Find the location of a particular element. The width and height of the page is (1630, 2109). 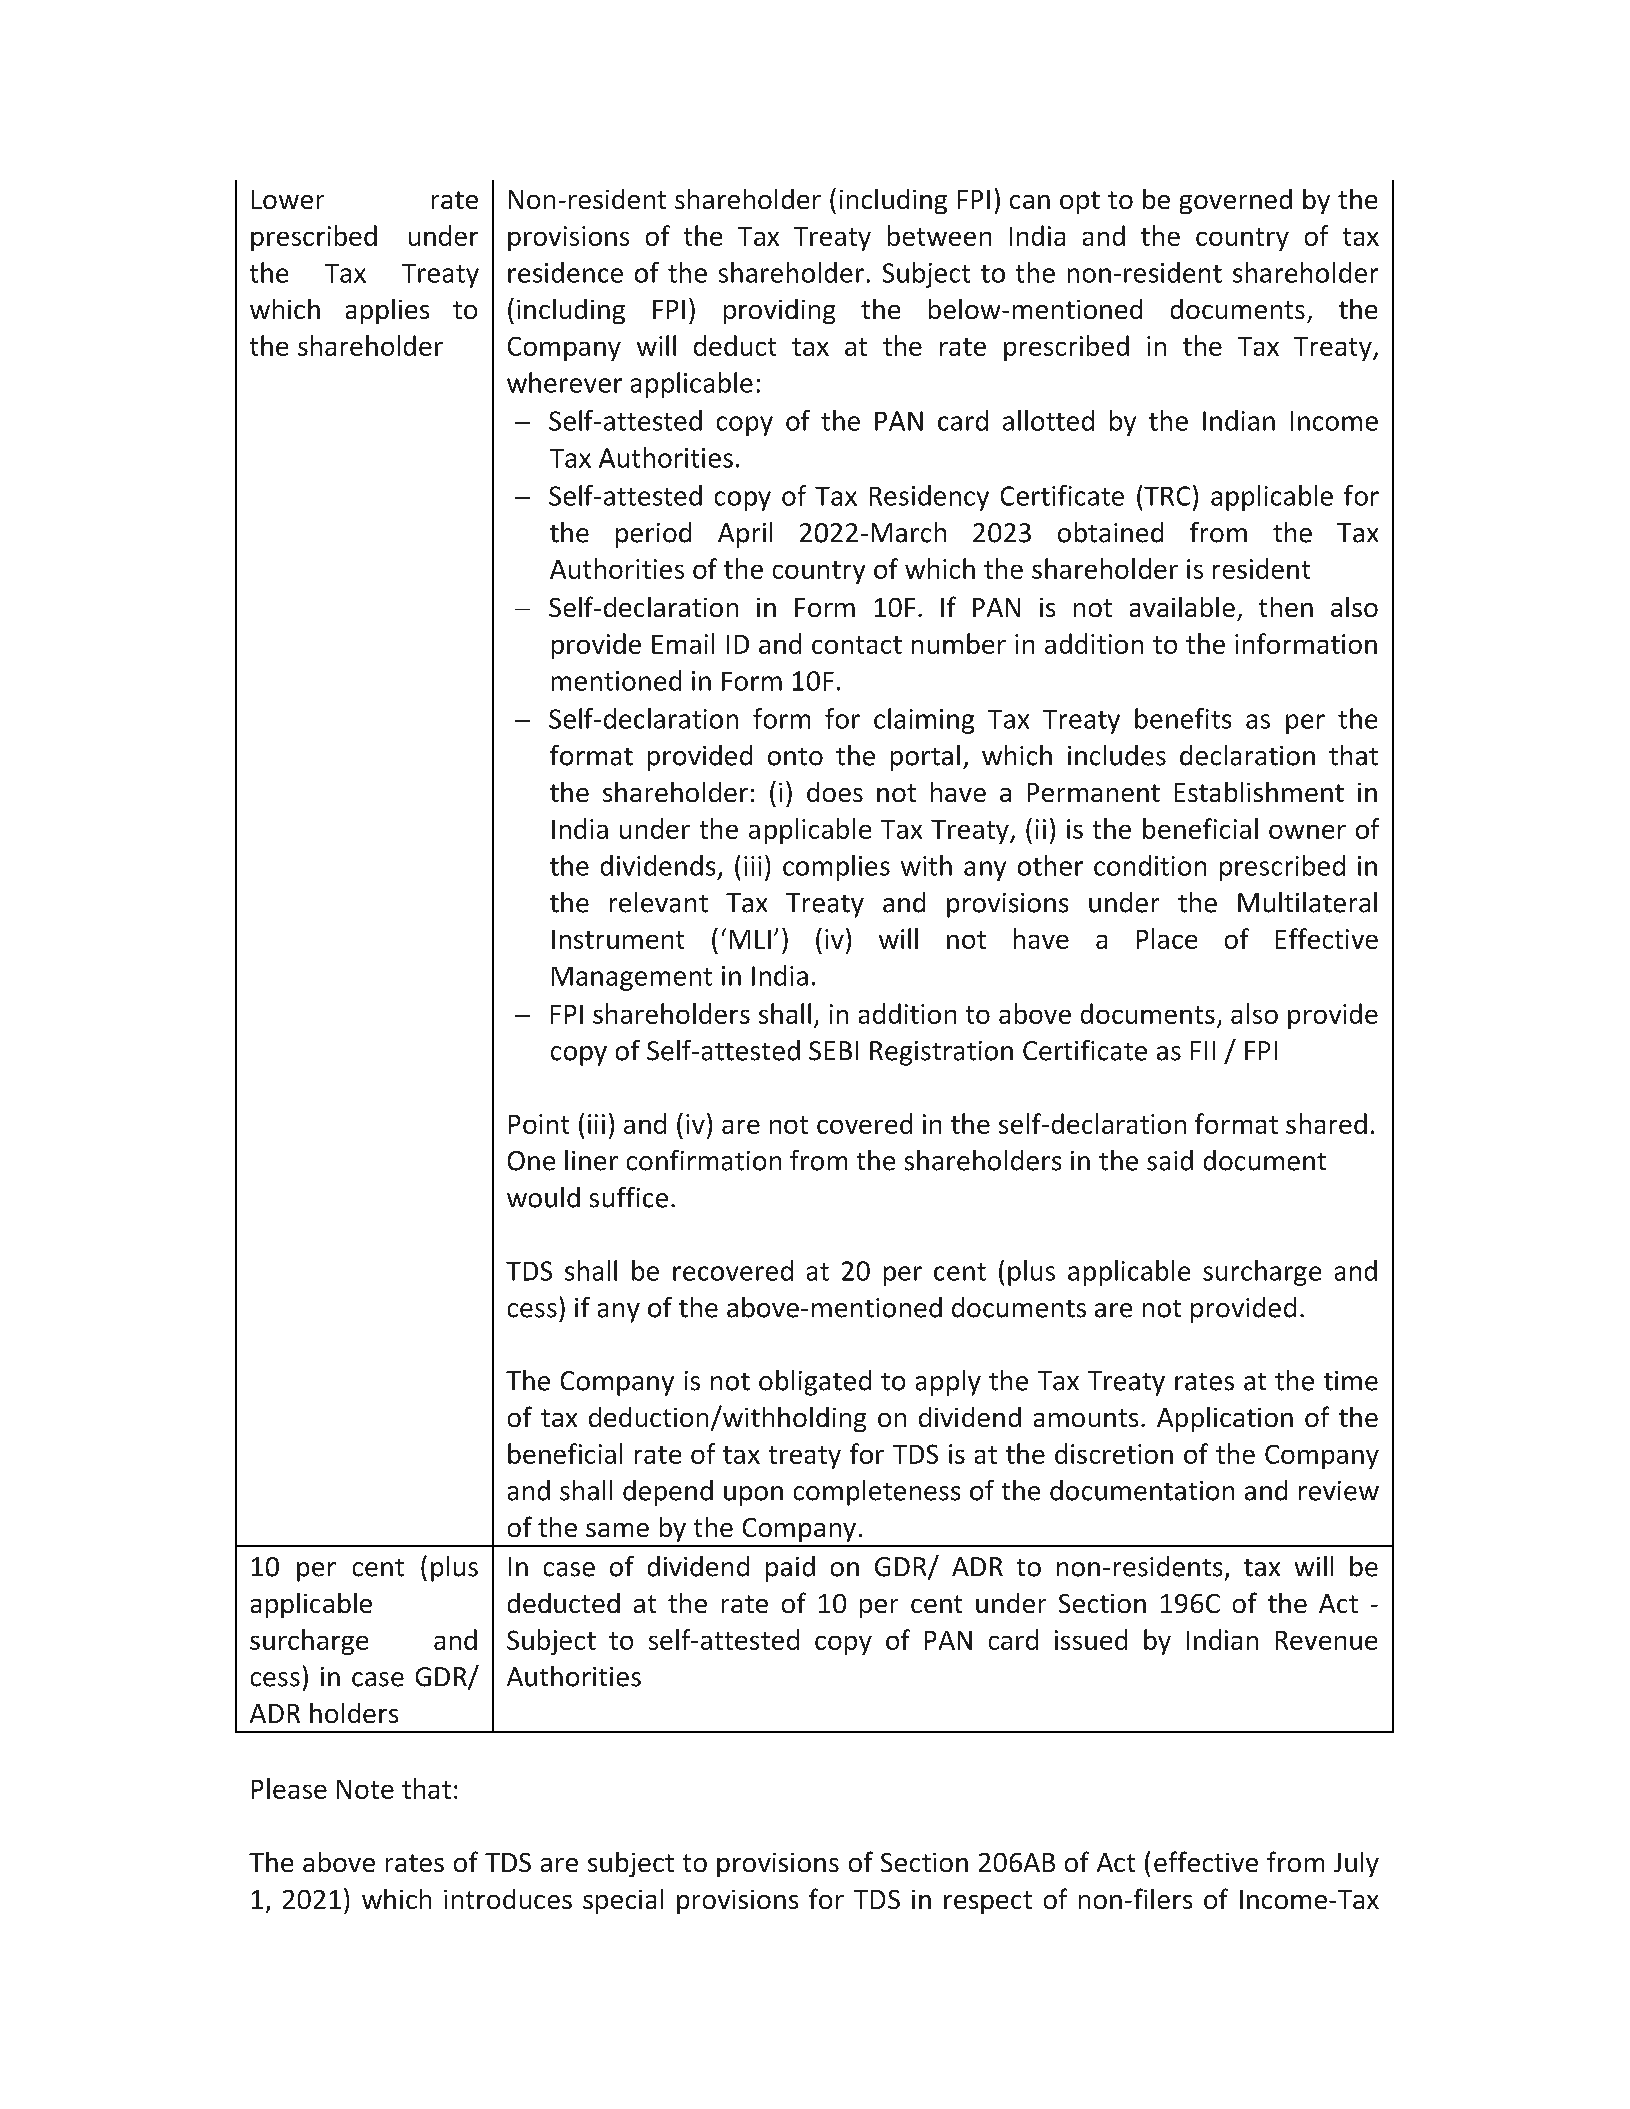

governed is located at coordinates (1236, 201).
